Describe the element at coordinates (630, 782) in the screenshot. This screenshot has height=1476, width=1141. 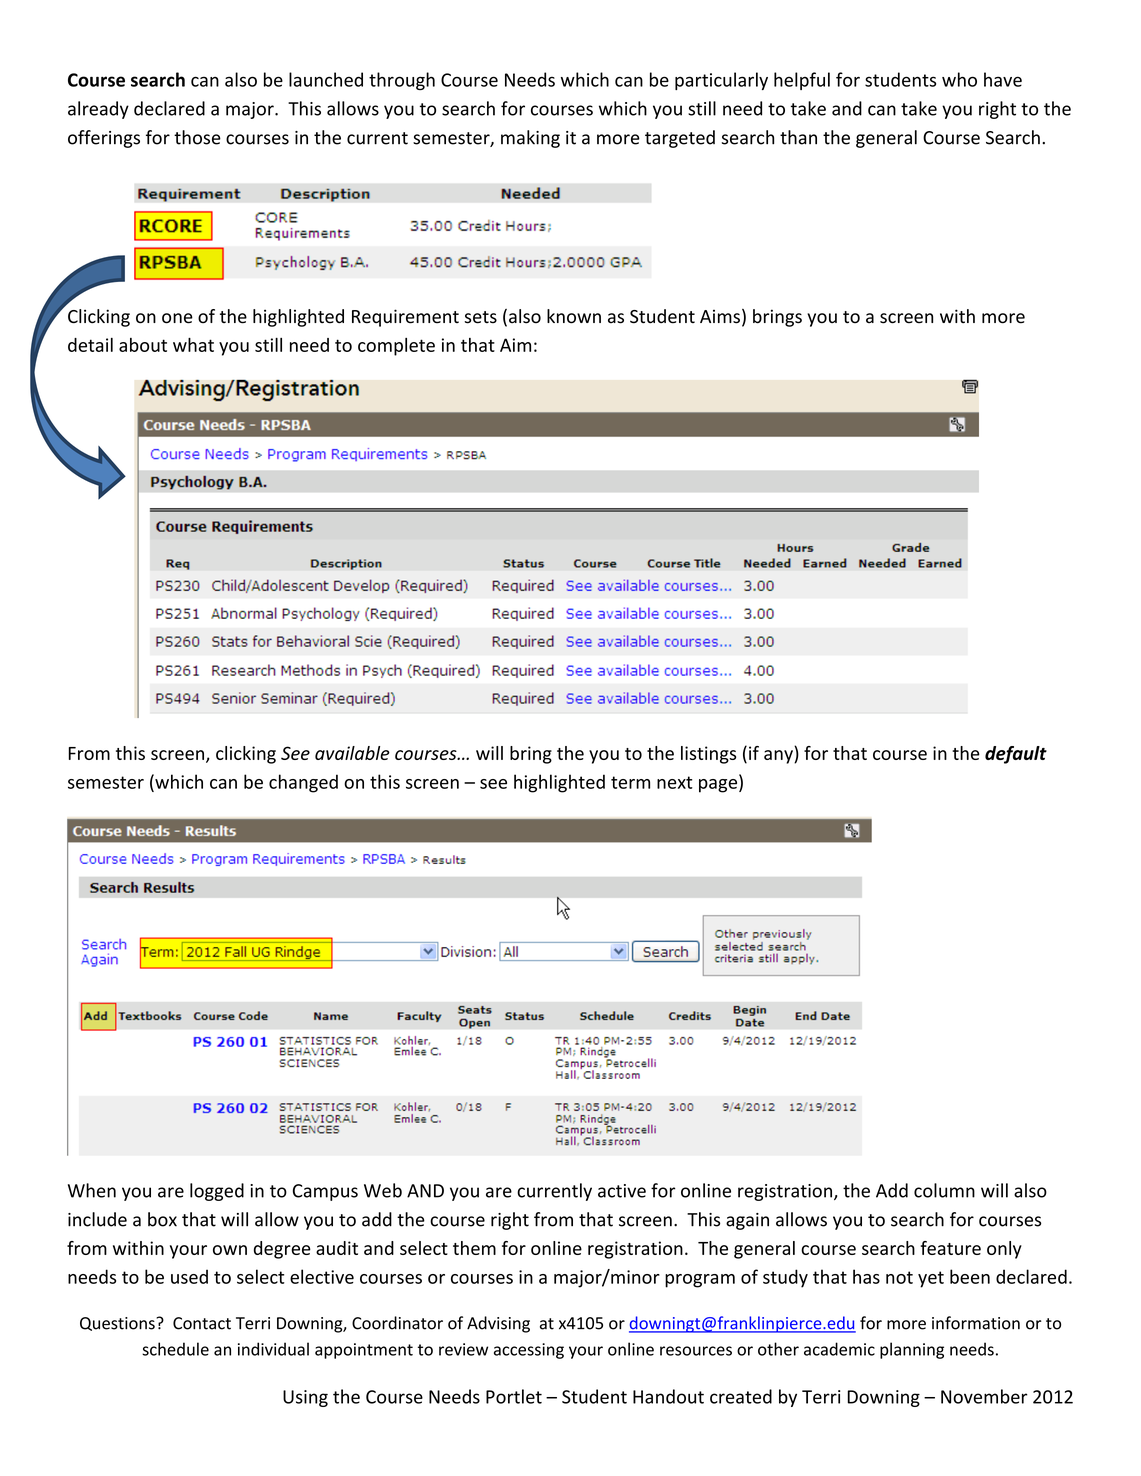
I see `term` at that location.
